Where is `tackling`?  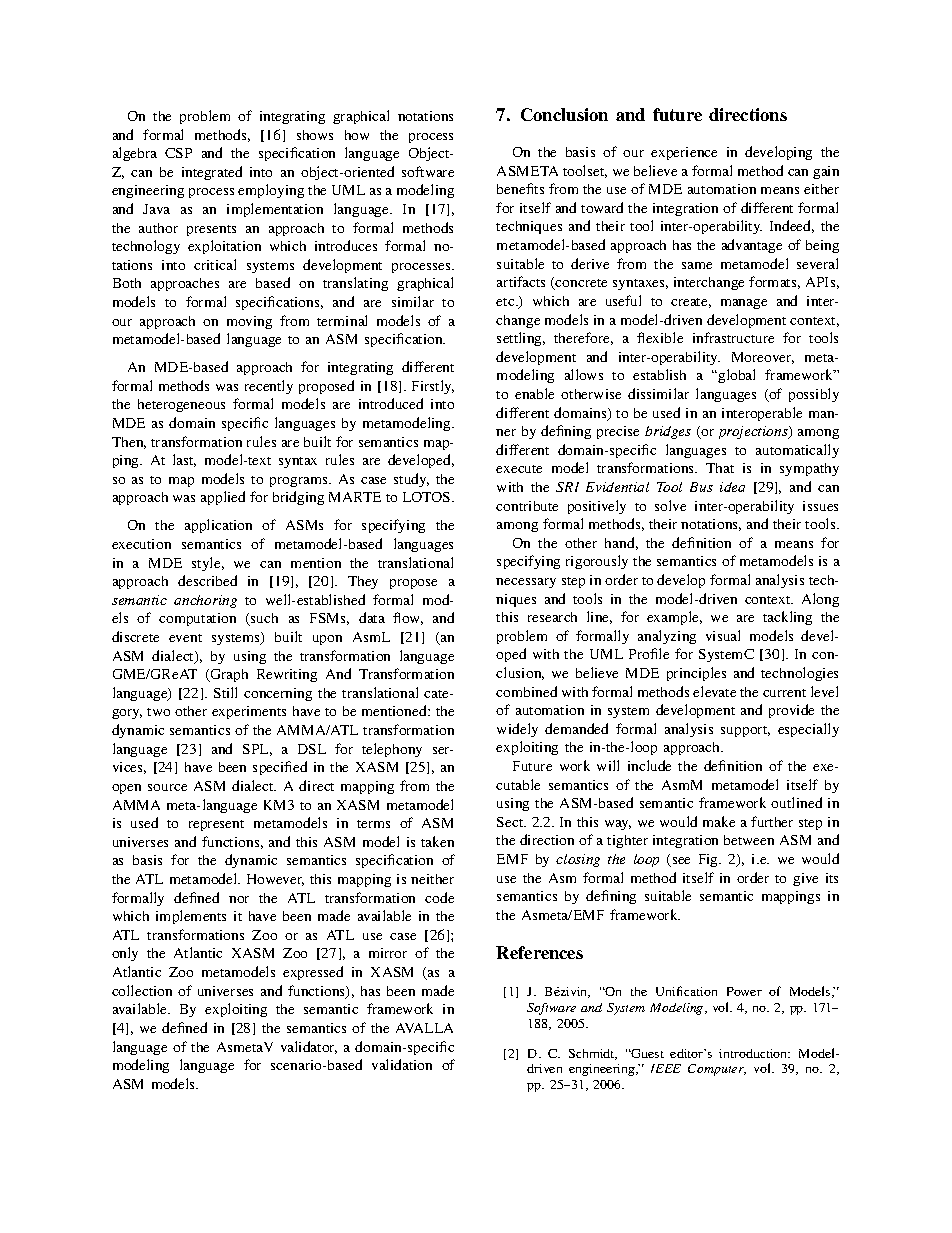 tackling is located at coordinates (787, 618).
